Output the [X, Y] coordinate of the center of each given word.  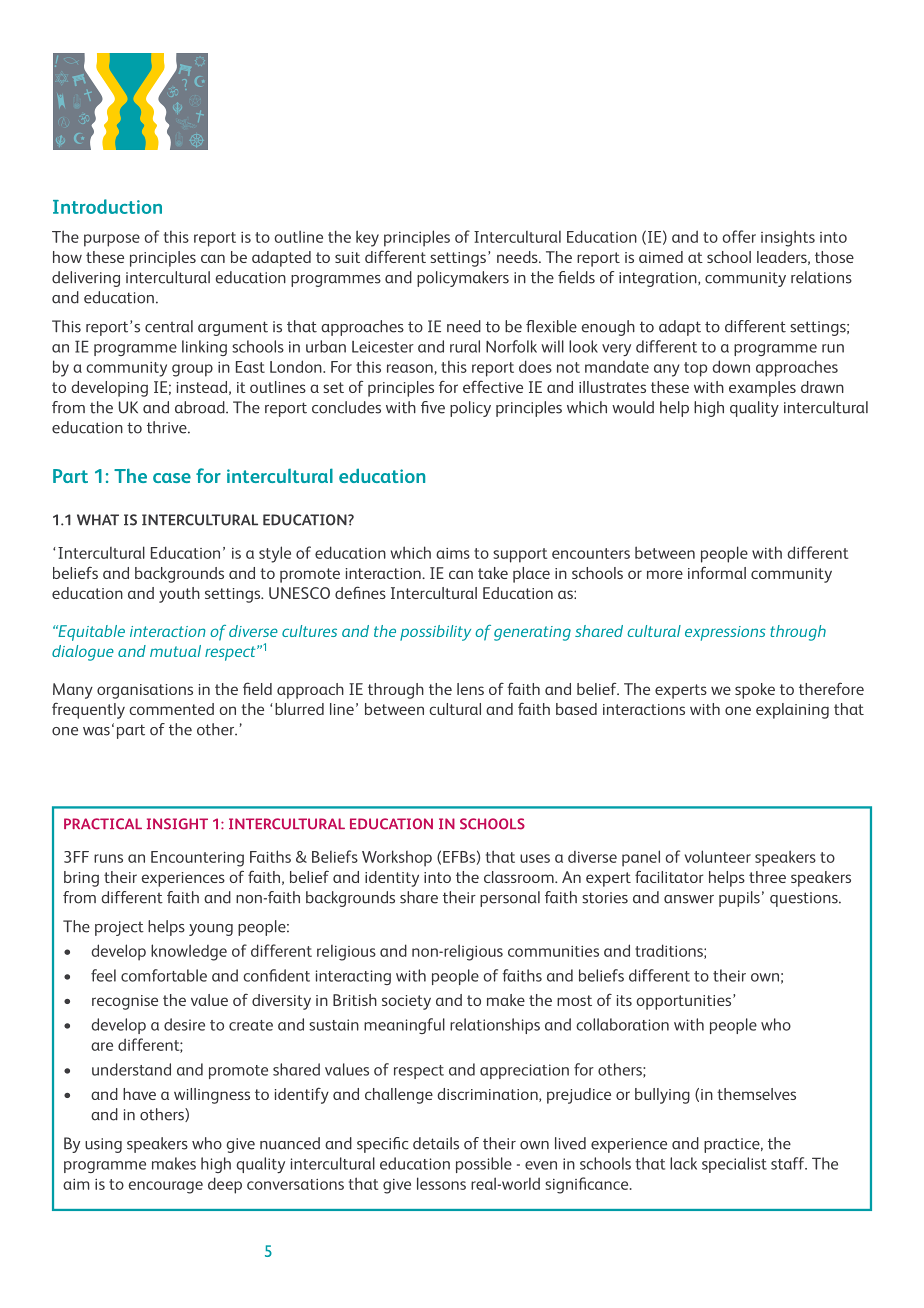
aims [453, 553]
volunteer [718, 856]
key [367, 238]
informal [717, 572]
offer [739, 236]
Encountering [197, 859]
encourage [165, 1187]
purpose [112, 240]
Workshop [397, 858]
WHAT [98, 519]
